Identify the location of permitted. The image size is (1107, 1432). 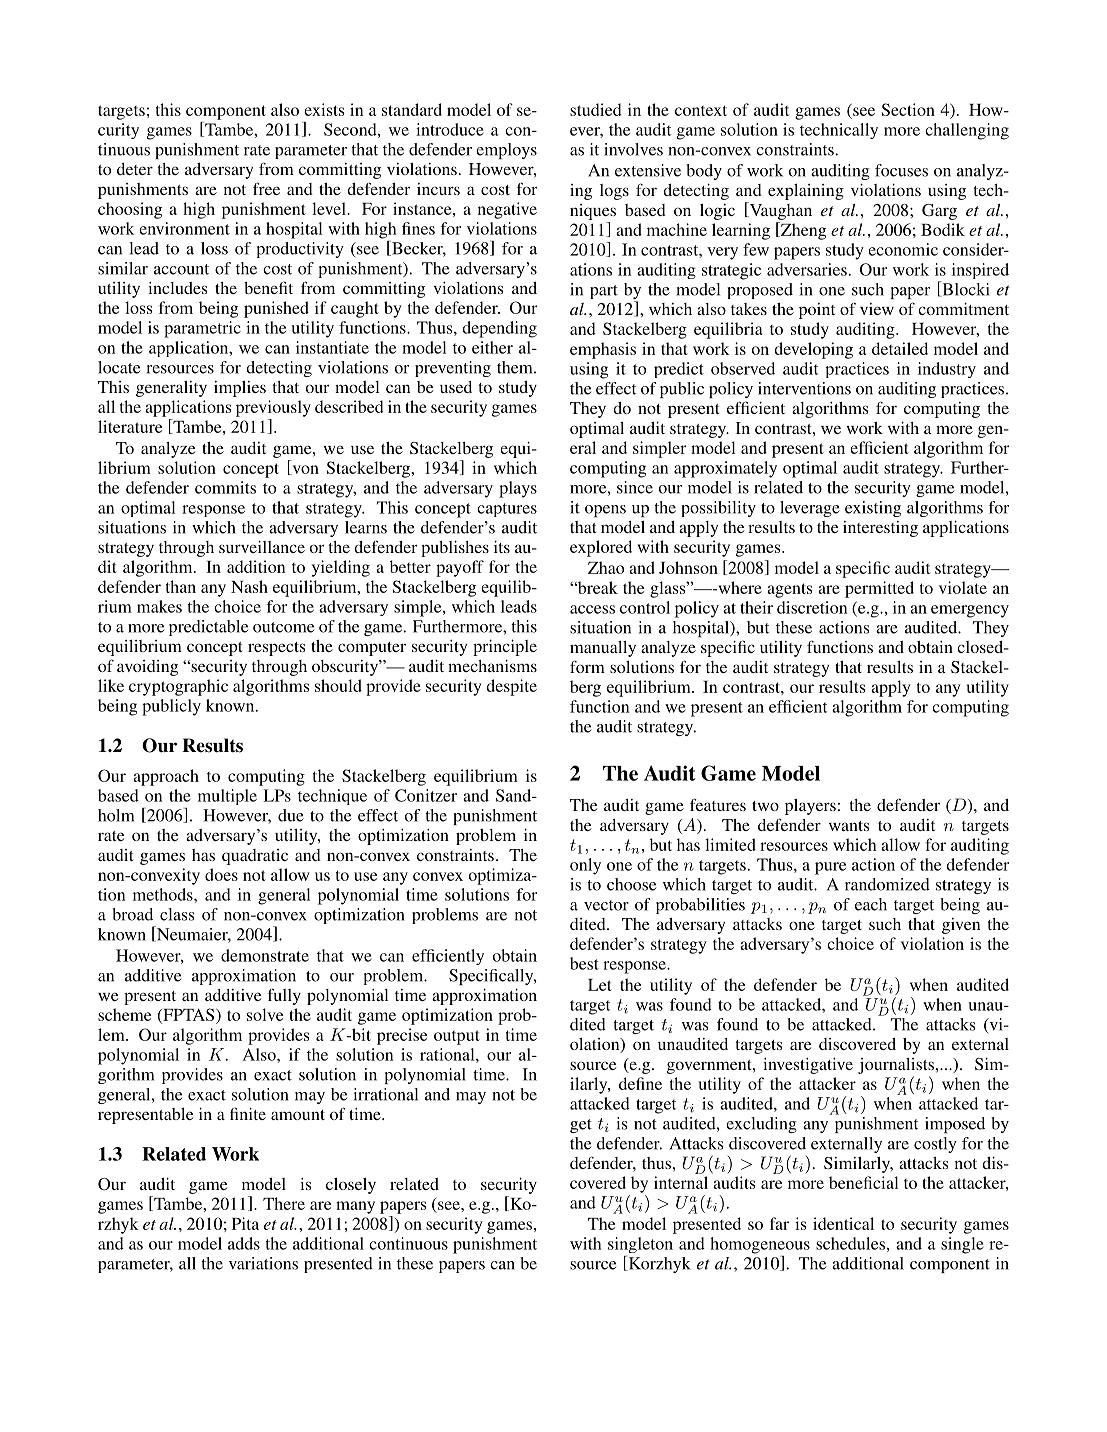
(879, 589).
